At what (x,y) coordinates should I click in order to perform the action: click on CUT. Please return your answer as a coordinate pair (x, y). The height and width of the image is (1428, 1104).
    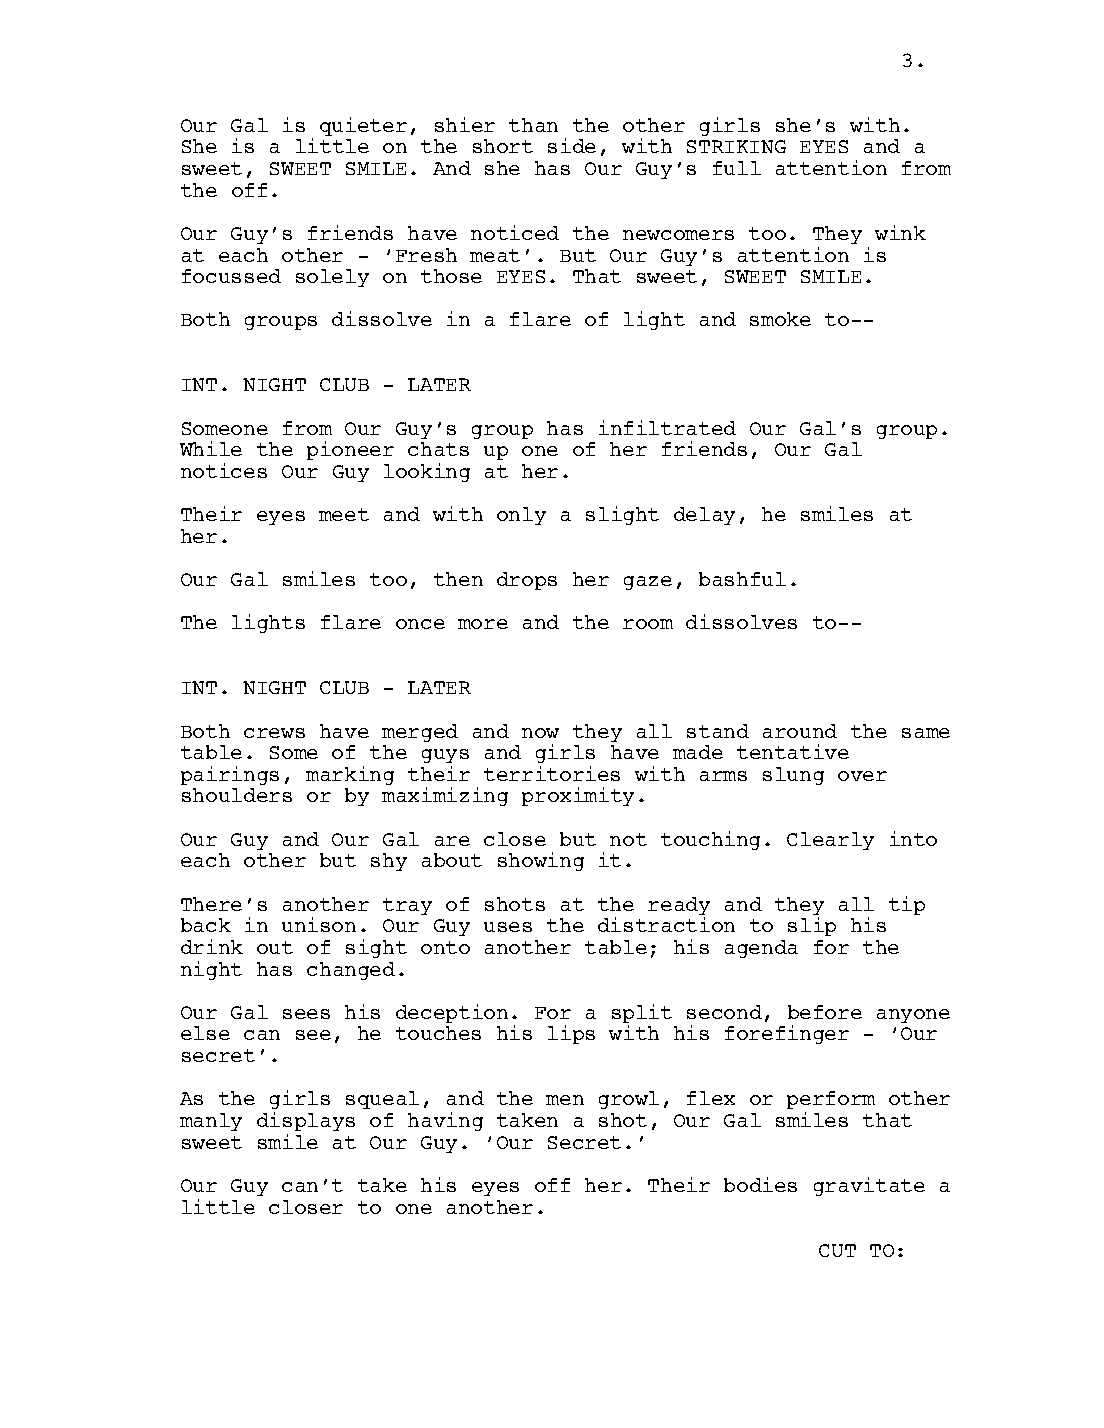
    Looking at the image, I should click on (837, 1250).
